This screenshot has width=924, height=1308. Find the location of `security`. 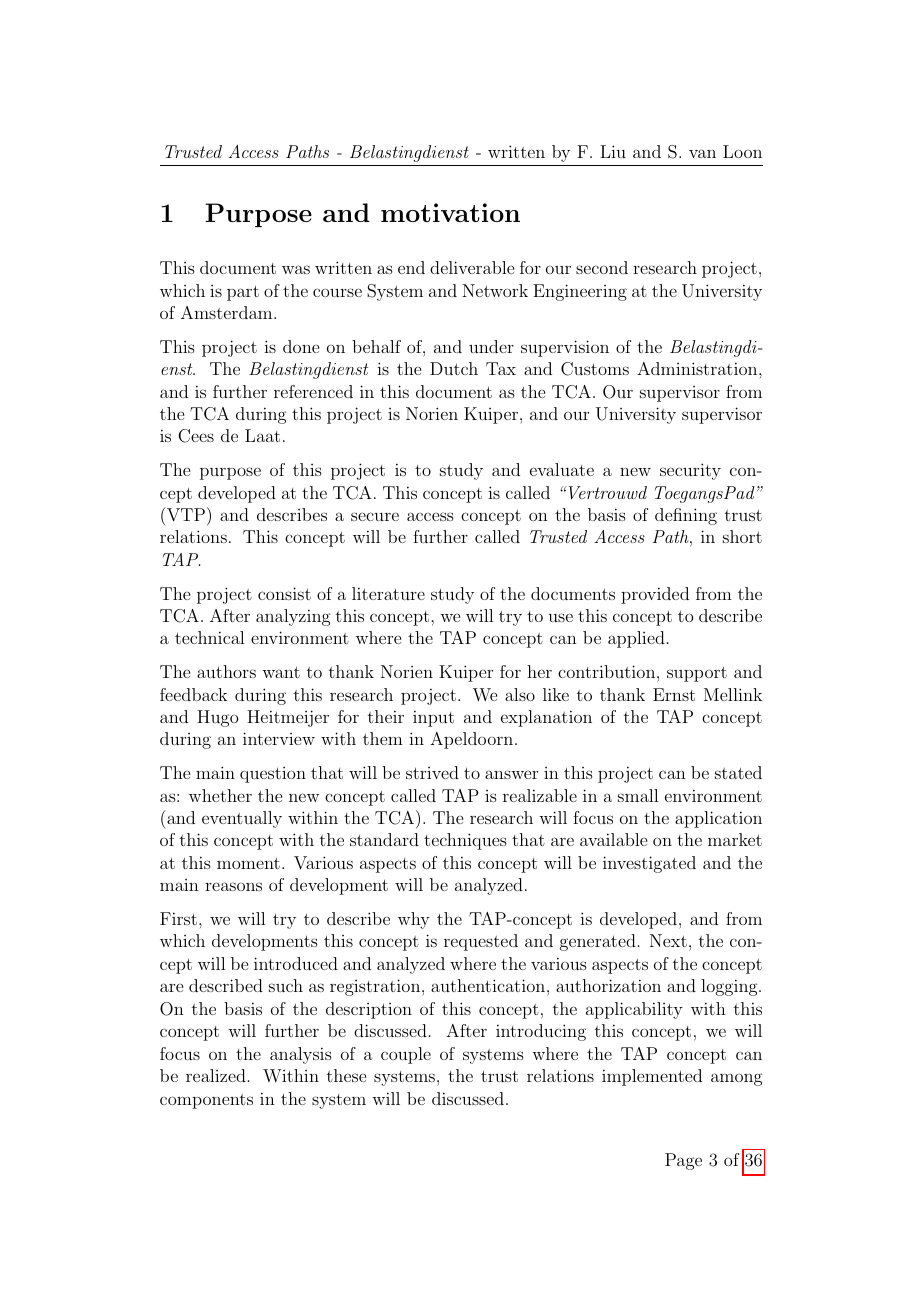

security is located at coordinates (690, 471).
